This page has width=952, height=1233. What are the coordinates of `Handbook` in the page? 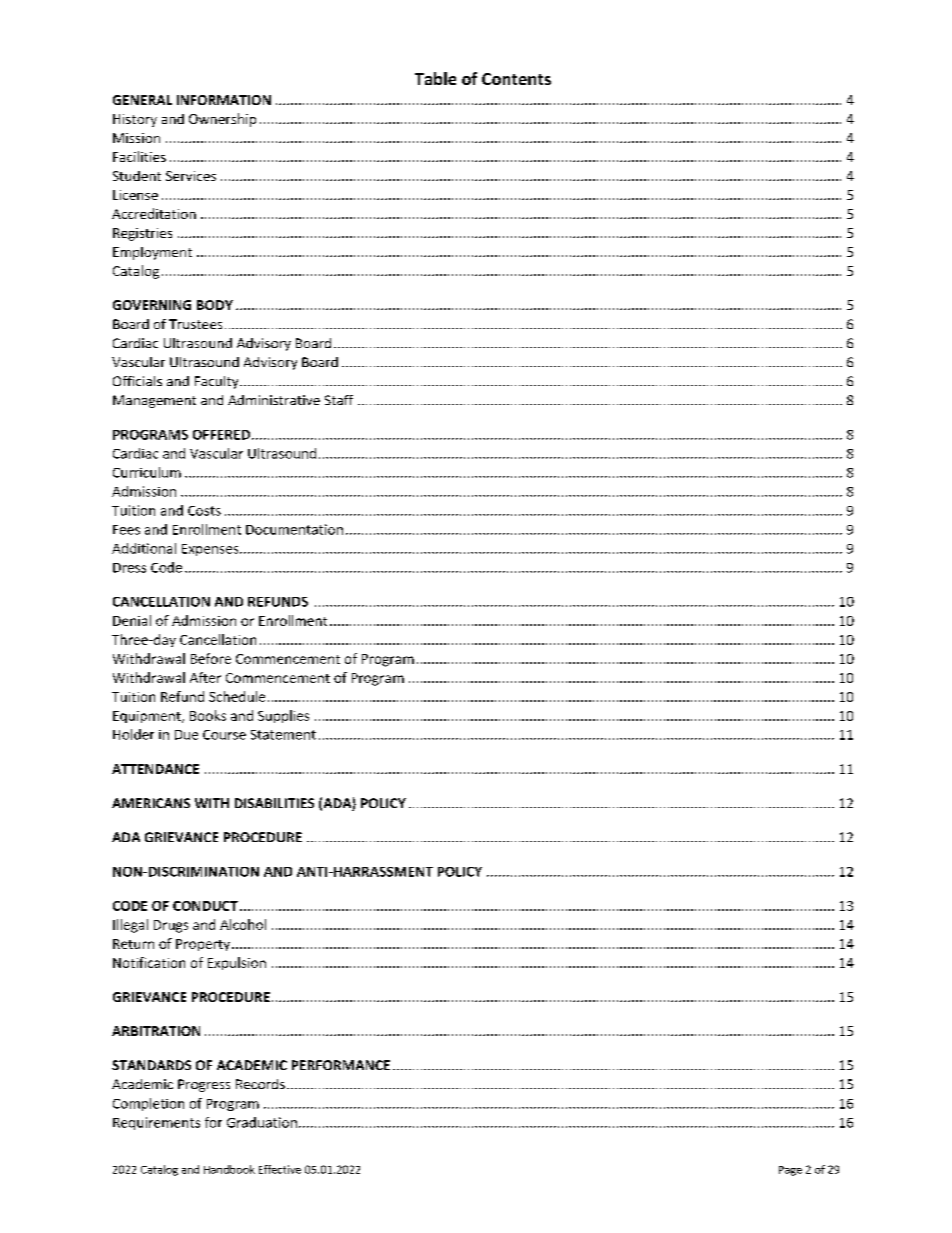 It's located at (229, 1169).
